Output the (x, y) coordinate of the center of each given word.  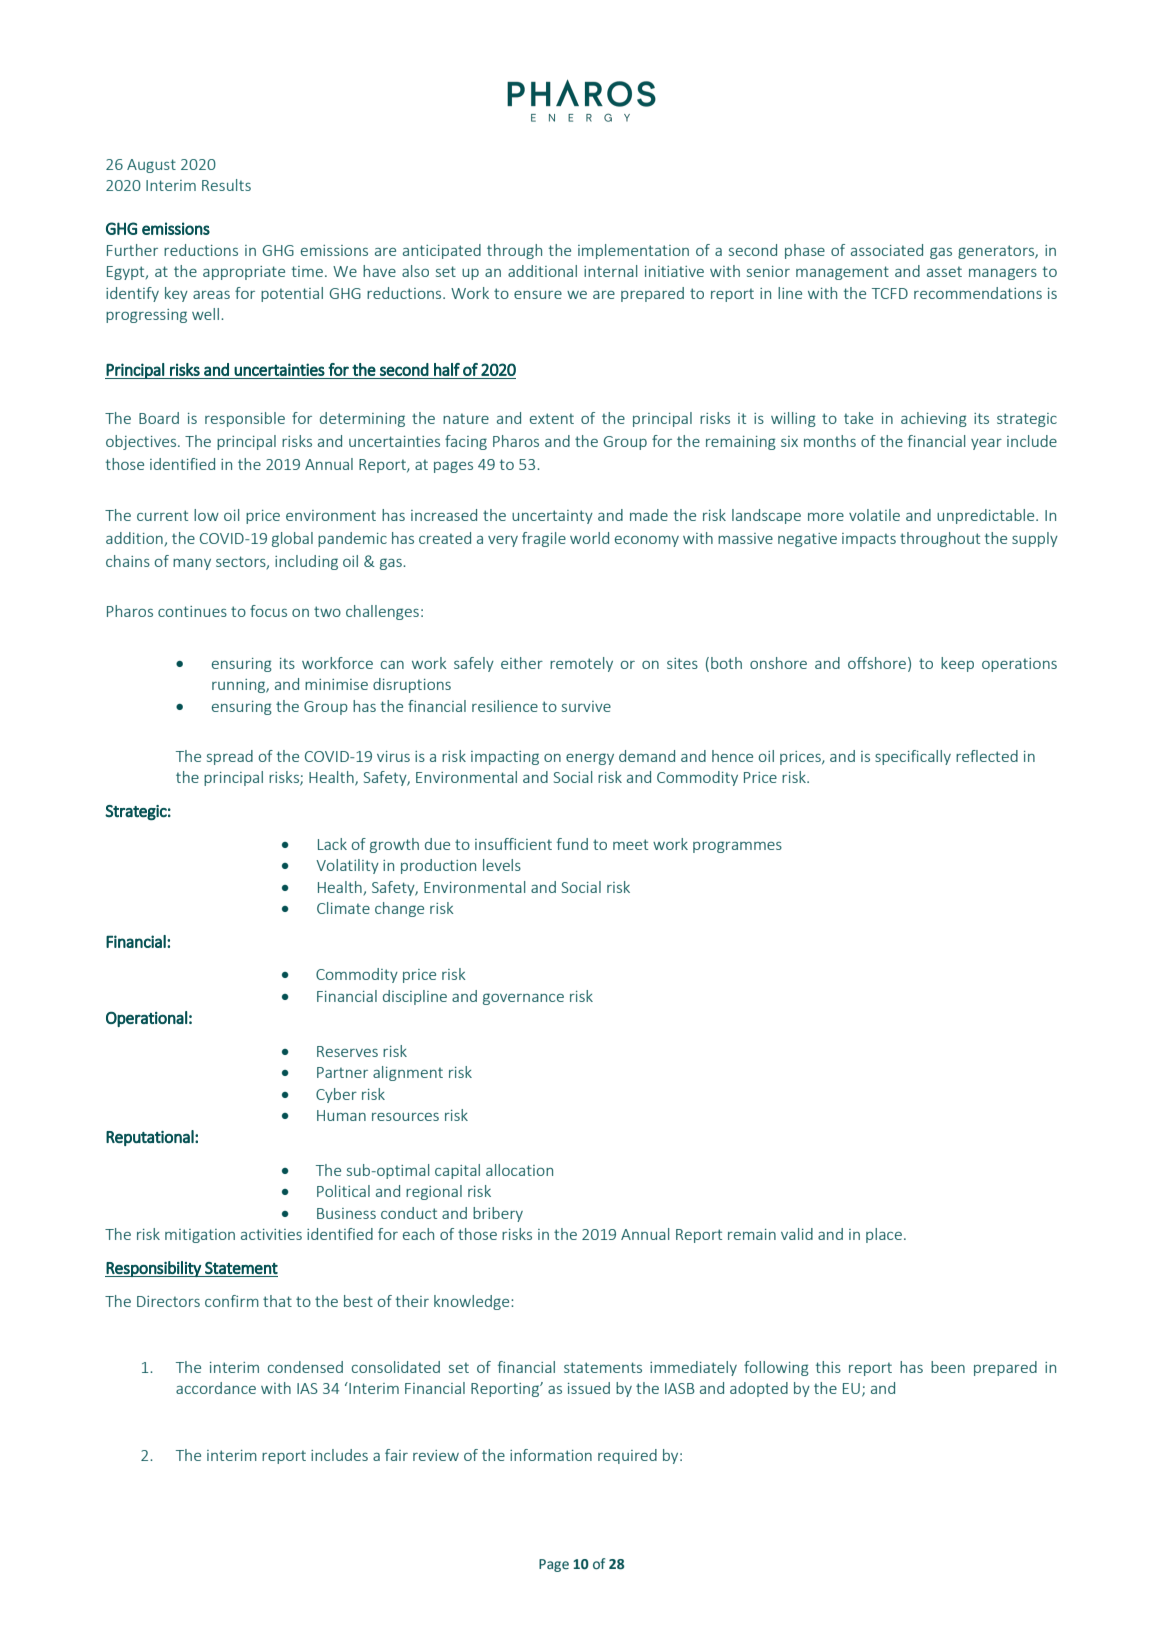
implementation (633, 251)
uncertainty (552, 517)
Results (226, 185)
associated (887, 250)
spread (230, 757)
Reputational (151, 1138)
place (884, 1235)
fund (572, 844)
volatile (874, 515)
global (292, 539)
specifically (913, 757)
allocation (519, 1170)
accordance (216, 1388)
